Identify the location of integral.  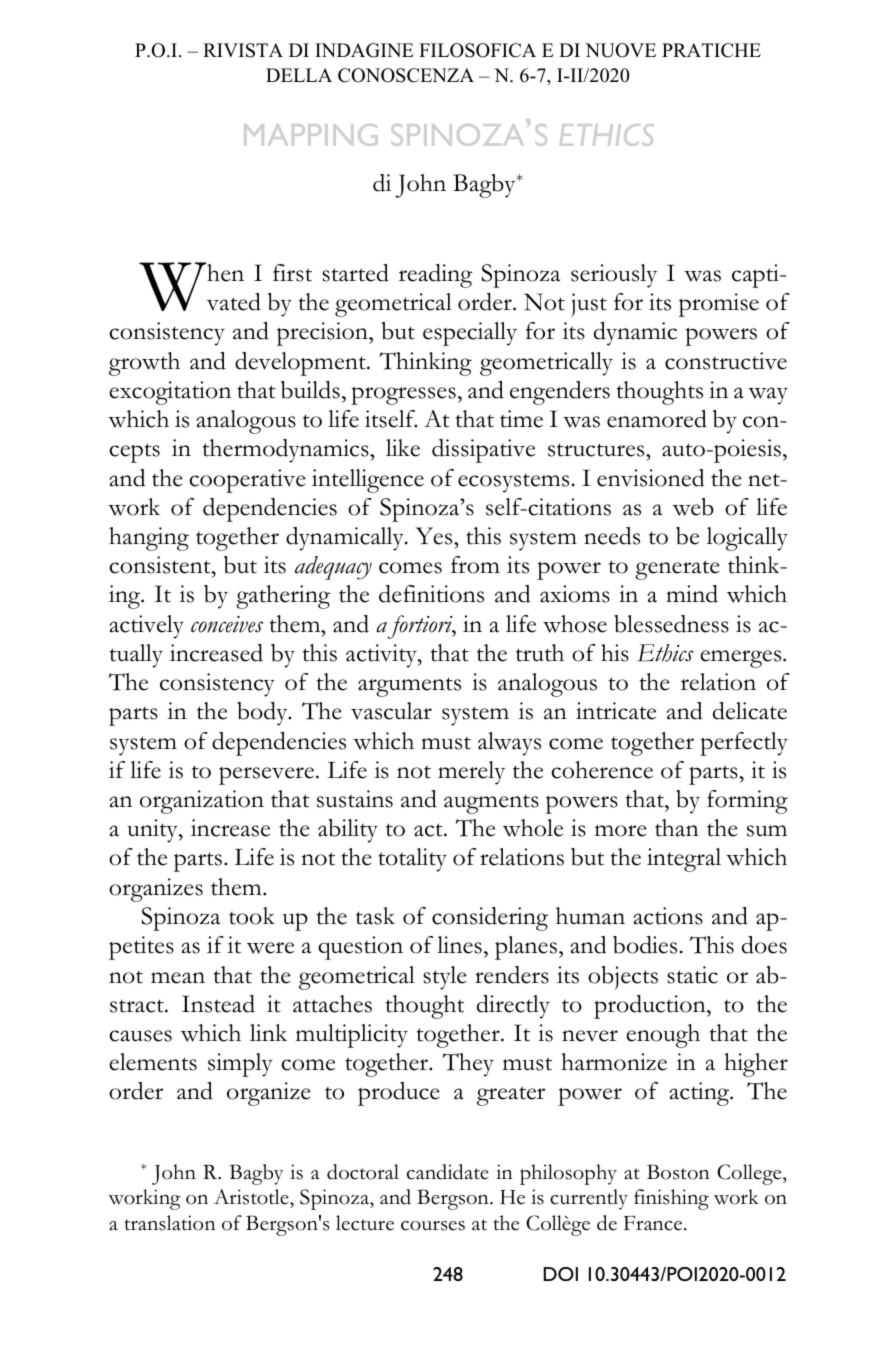
(684, 860).
